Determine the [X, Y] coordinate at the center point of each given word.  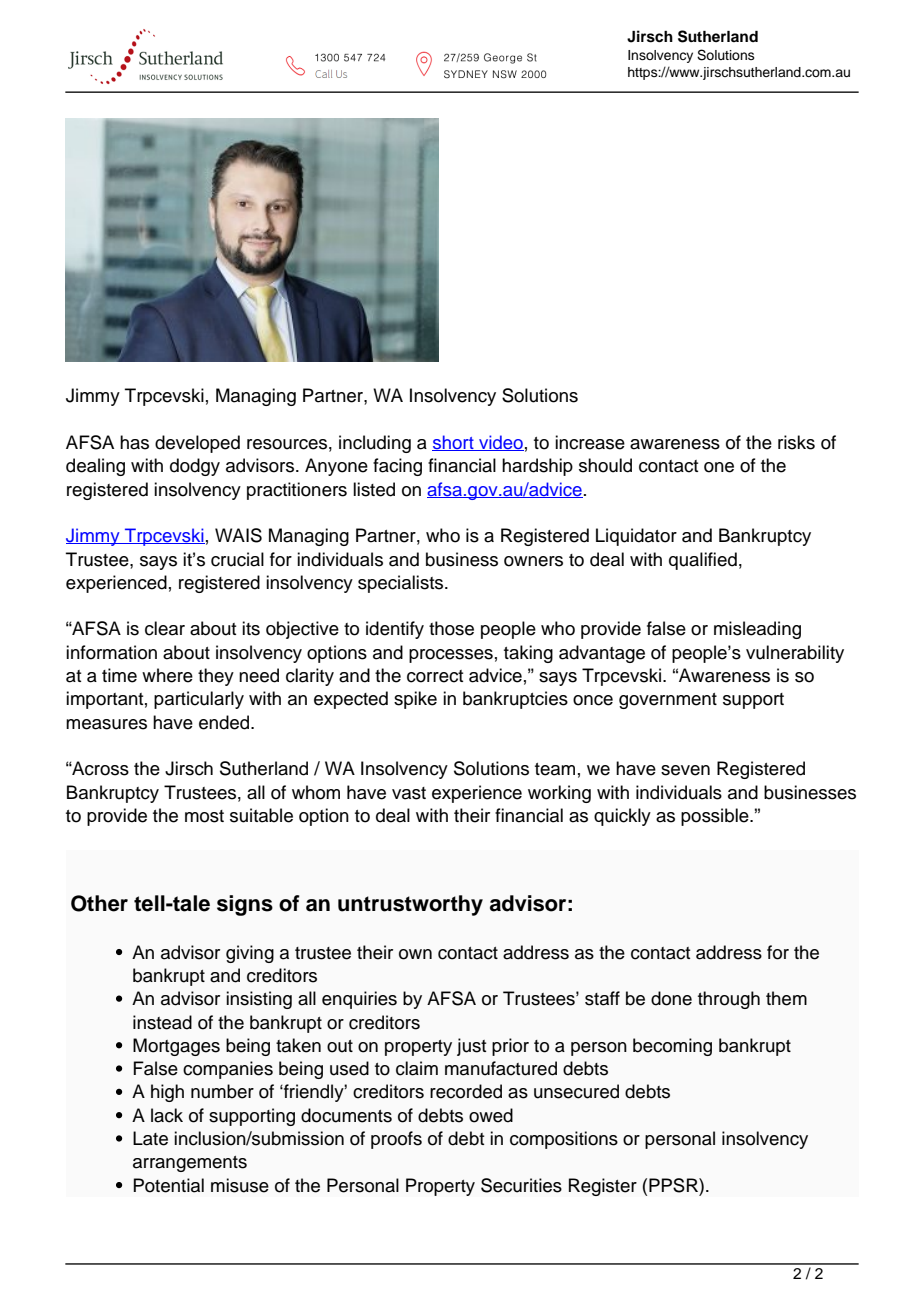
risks [796, 442]
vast [409, 793]
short [454, 443]
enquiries [359, 1000]
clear [165, 628]
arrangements [190, 1164]
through [729, 1000]
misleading [757, 630]
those [451, 628]
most [204, 816]
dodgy [195, 467]
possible [716, 817]
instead [162, 1022]
